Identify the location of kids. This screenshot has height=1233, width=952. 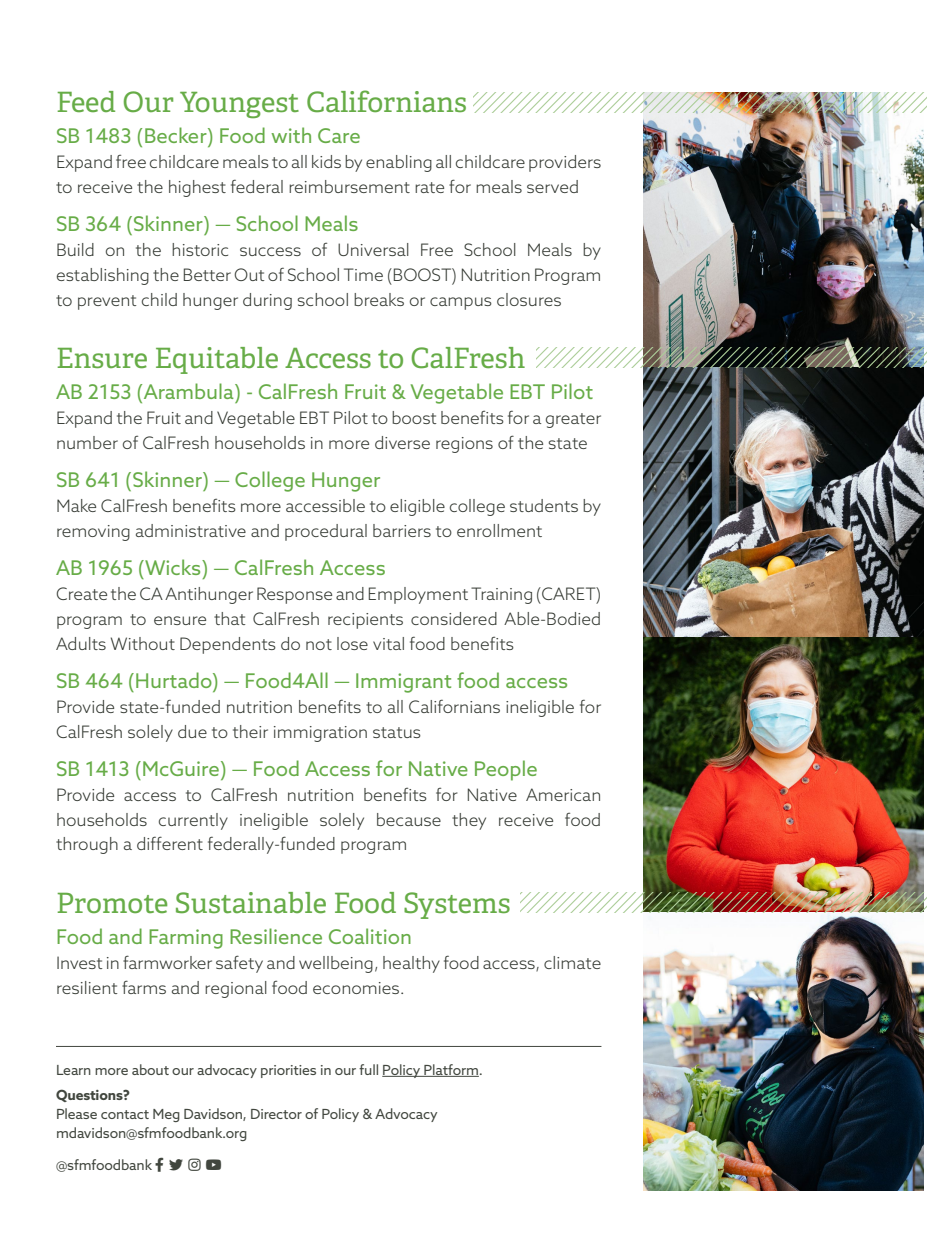
(326, 161).
